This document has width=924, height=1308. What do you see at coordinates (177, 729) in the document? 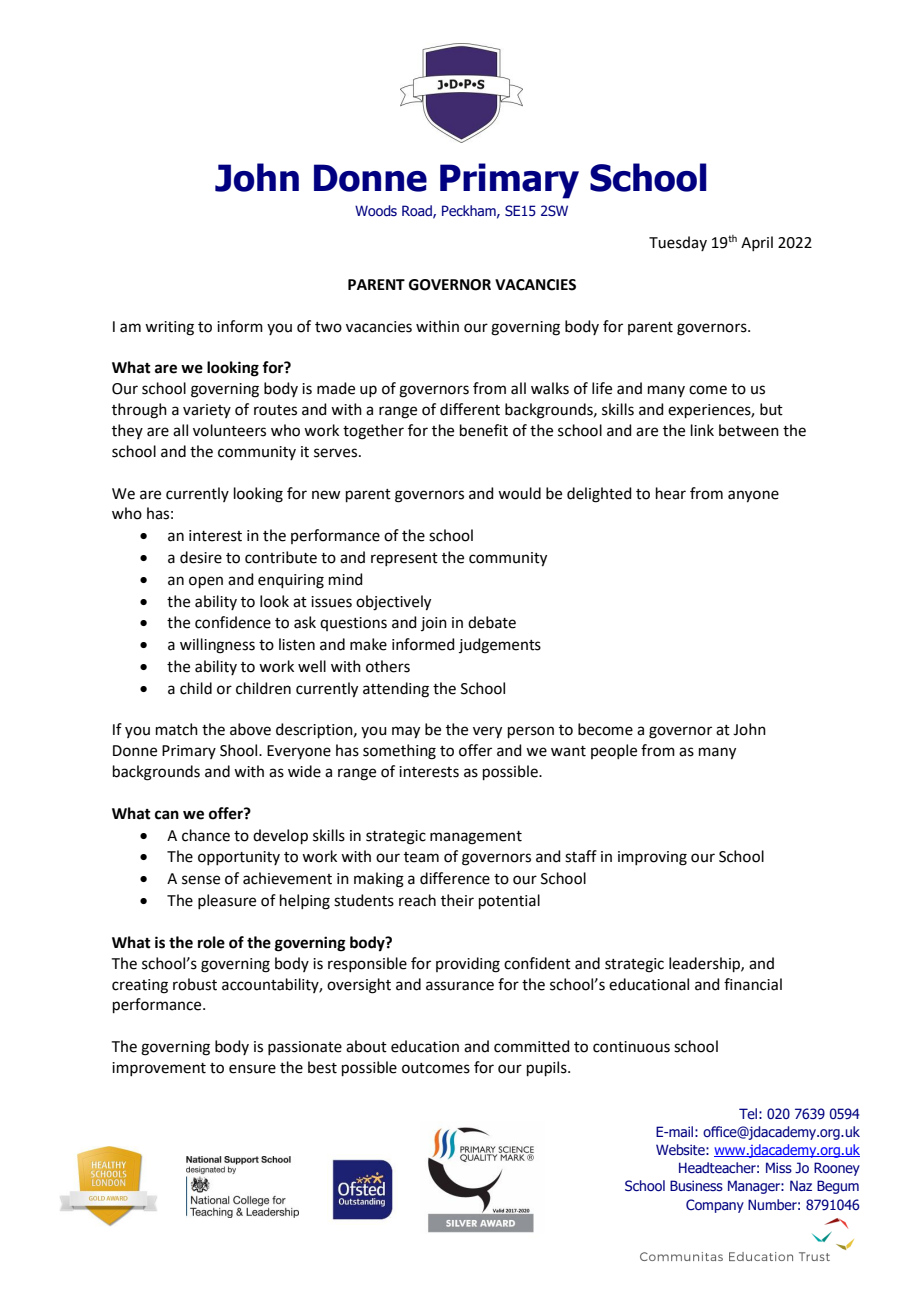
I see `match` at bounding box center [177, 729].
